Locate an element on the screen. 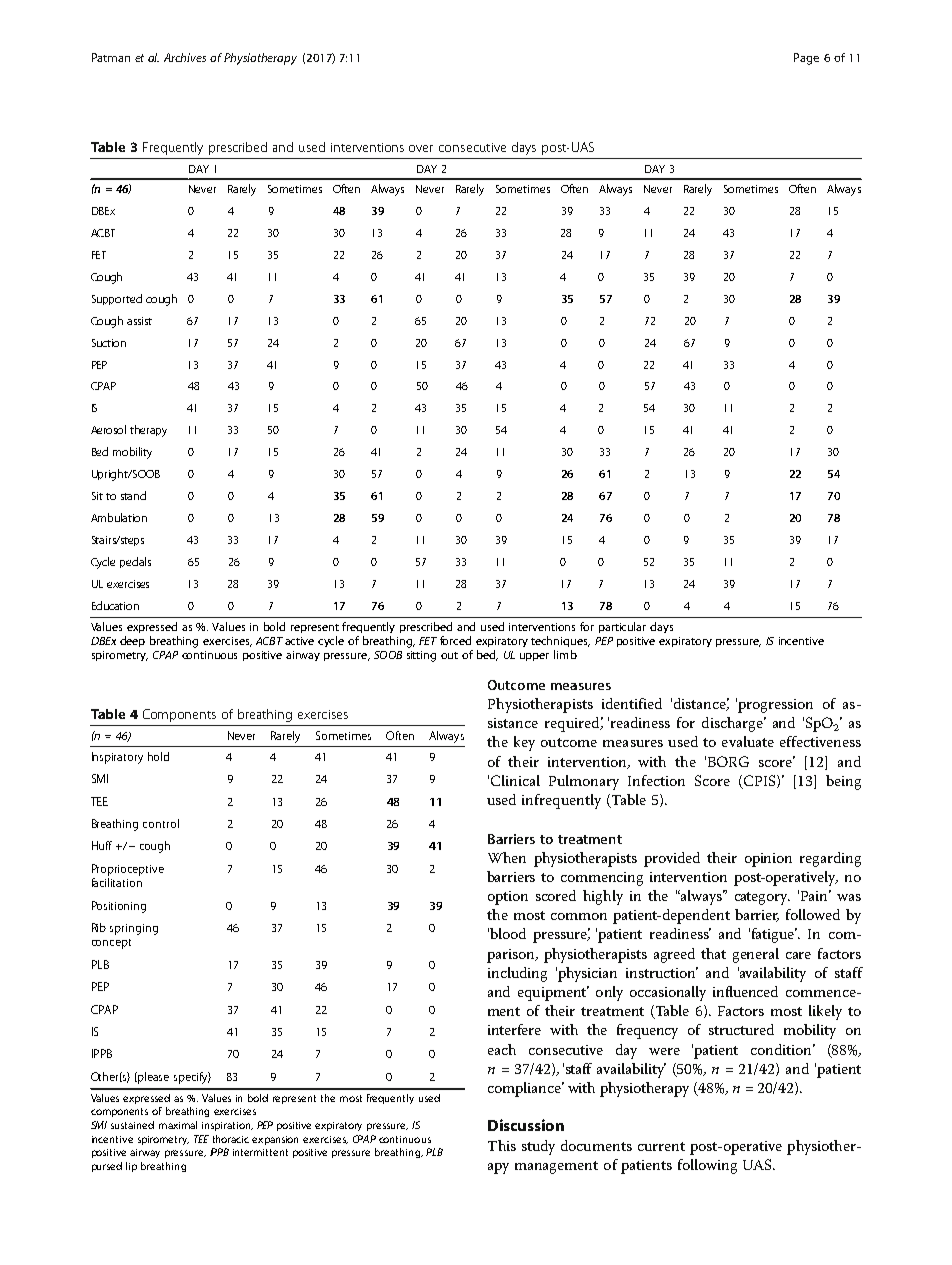 Image resolution: width=952 pixels, height=1265 pixels. maximal is located at coordinates (178, 1125).
